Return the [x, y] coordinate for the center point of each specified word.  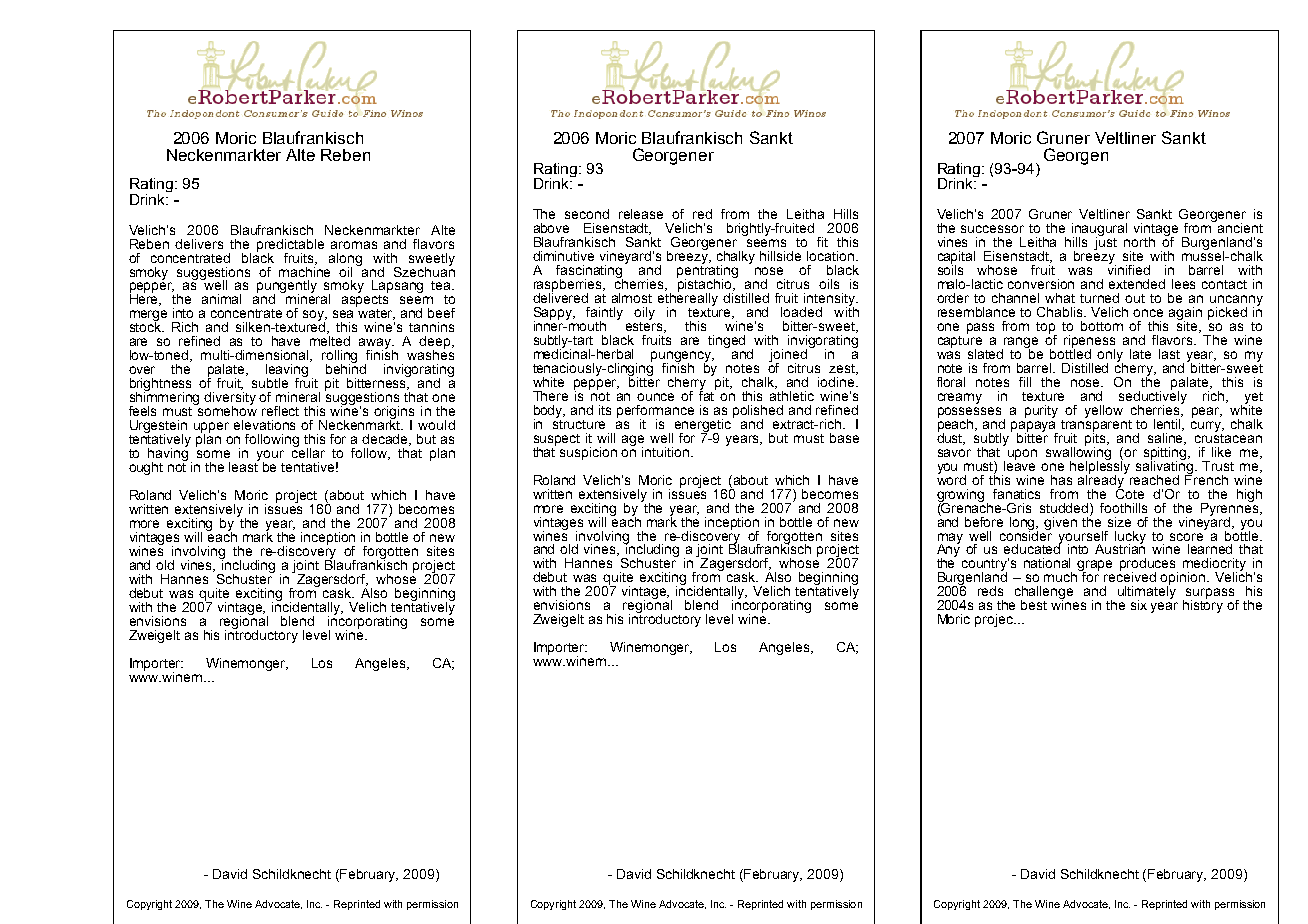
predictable [290, 246]
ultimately [1147, 592]
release [641, 214]
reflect [280, 411]
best [1034, 605]
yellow [1104, 411]
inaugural [1099, 230]
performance [655, 412]
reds [990, 591]
